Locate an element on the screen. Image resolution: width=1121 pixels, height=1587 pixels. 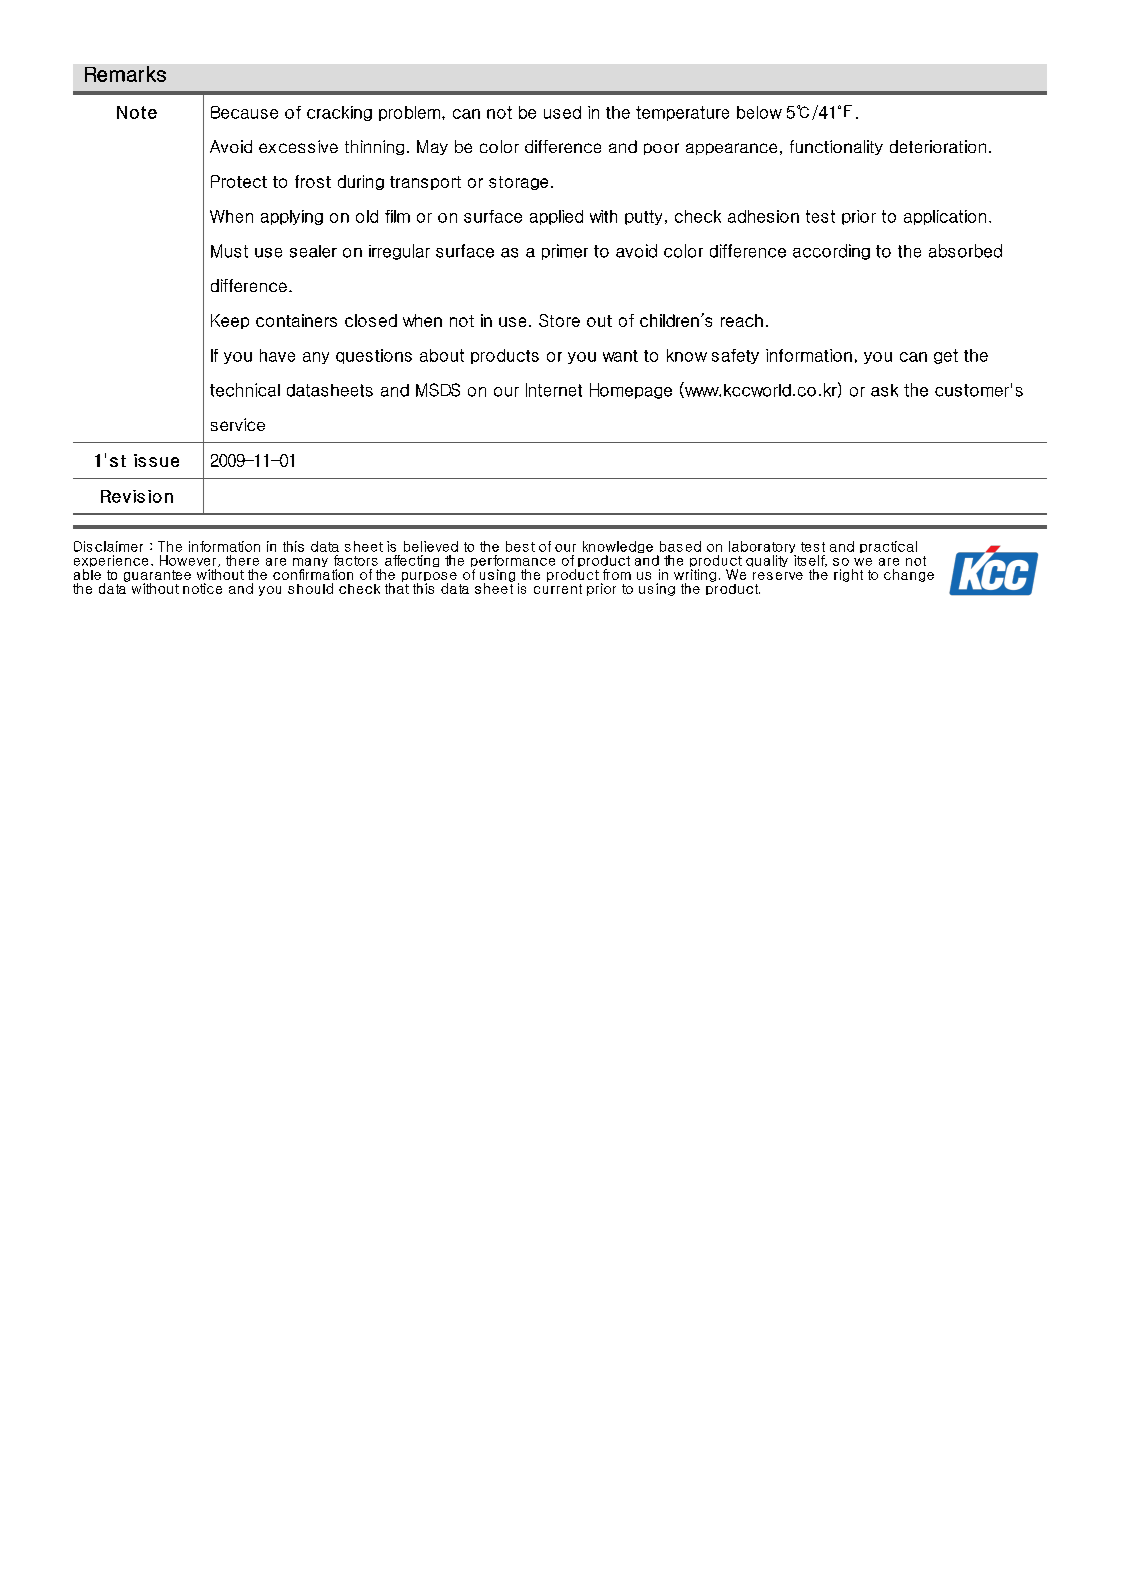
service is located at coordinates (238, 424).
